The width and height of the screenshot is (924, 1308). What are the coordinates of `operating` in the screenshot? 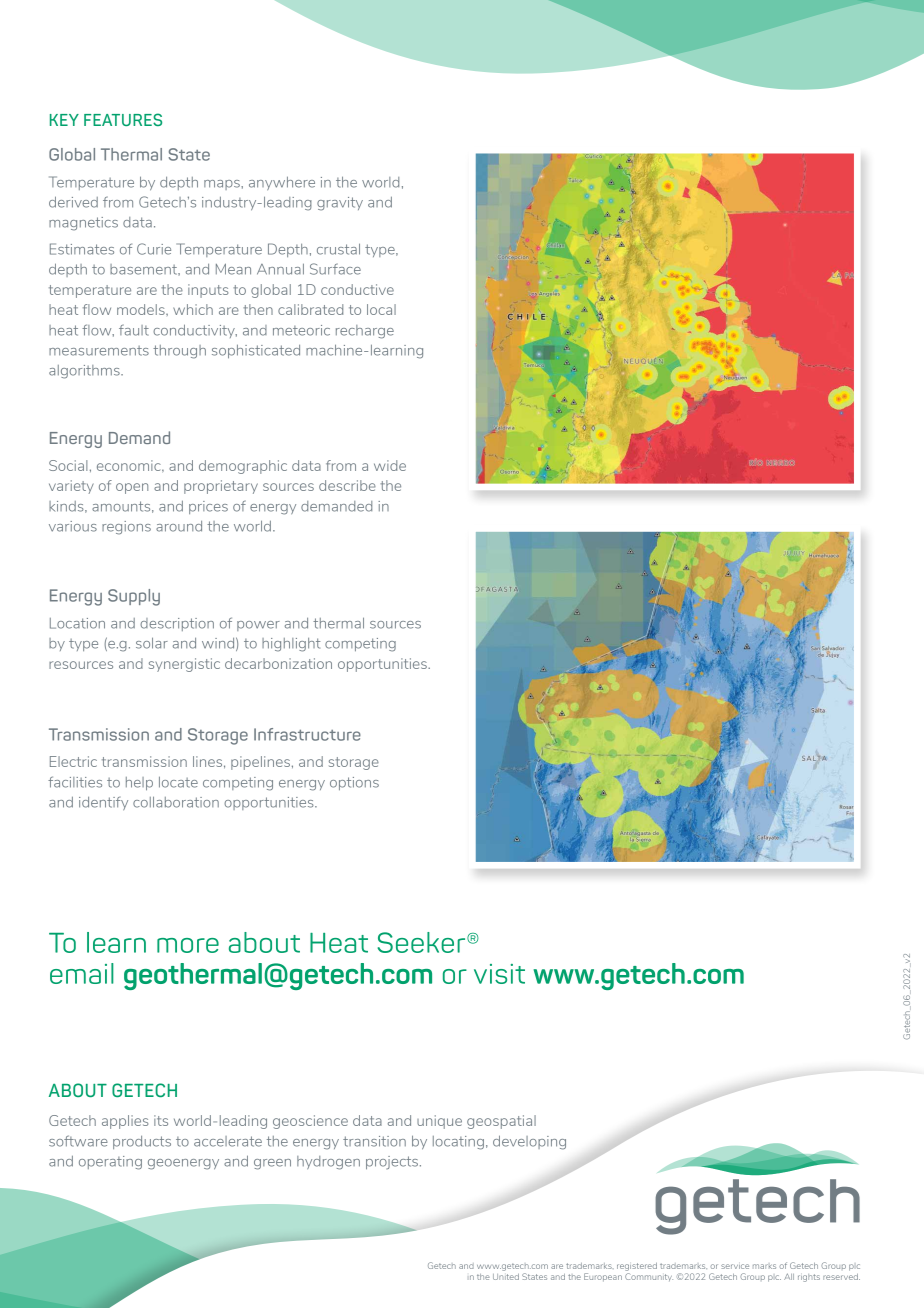 It's located at (110, 1163).
